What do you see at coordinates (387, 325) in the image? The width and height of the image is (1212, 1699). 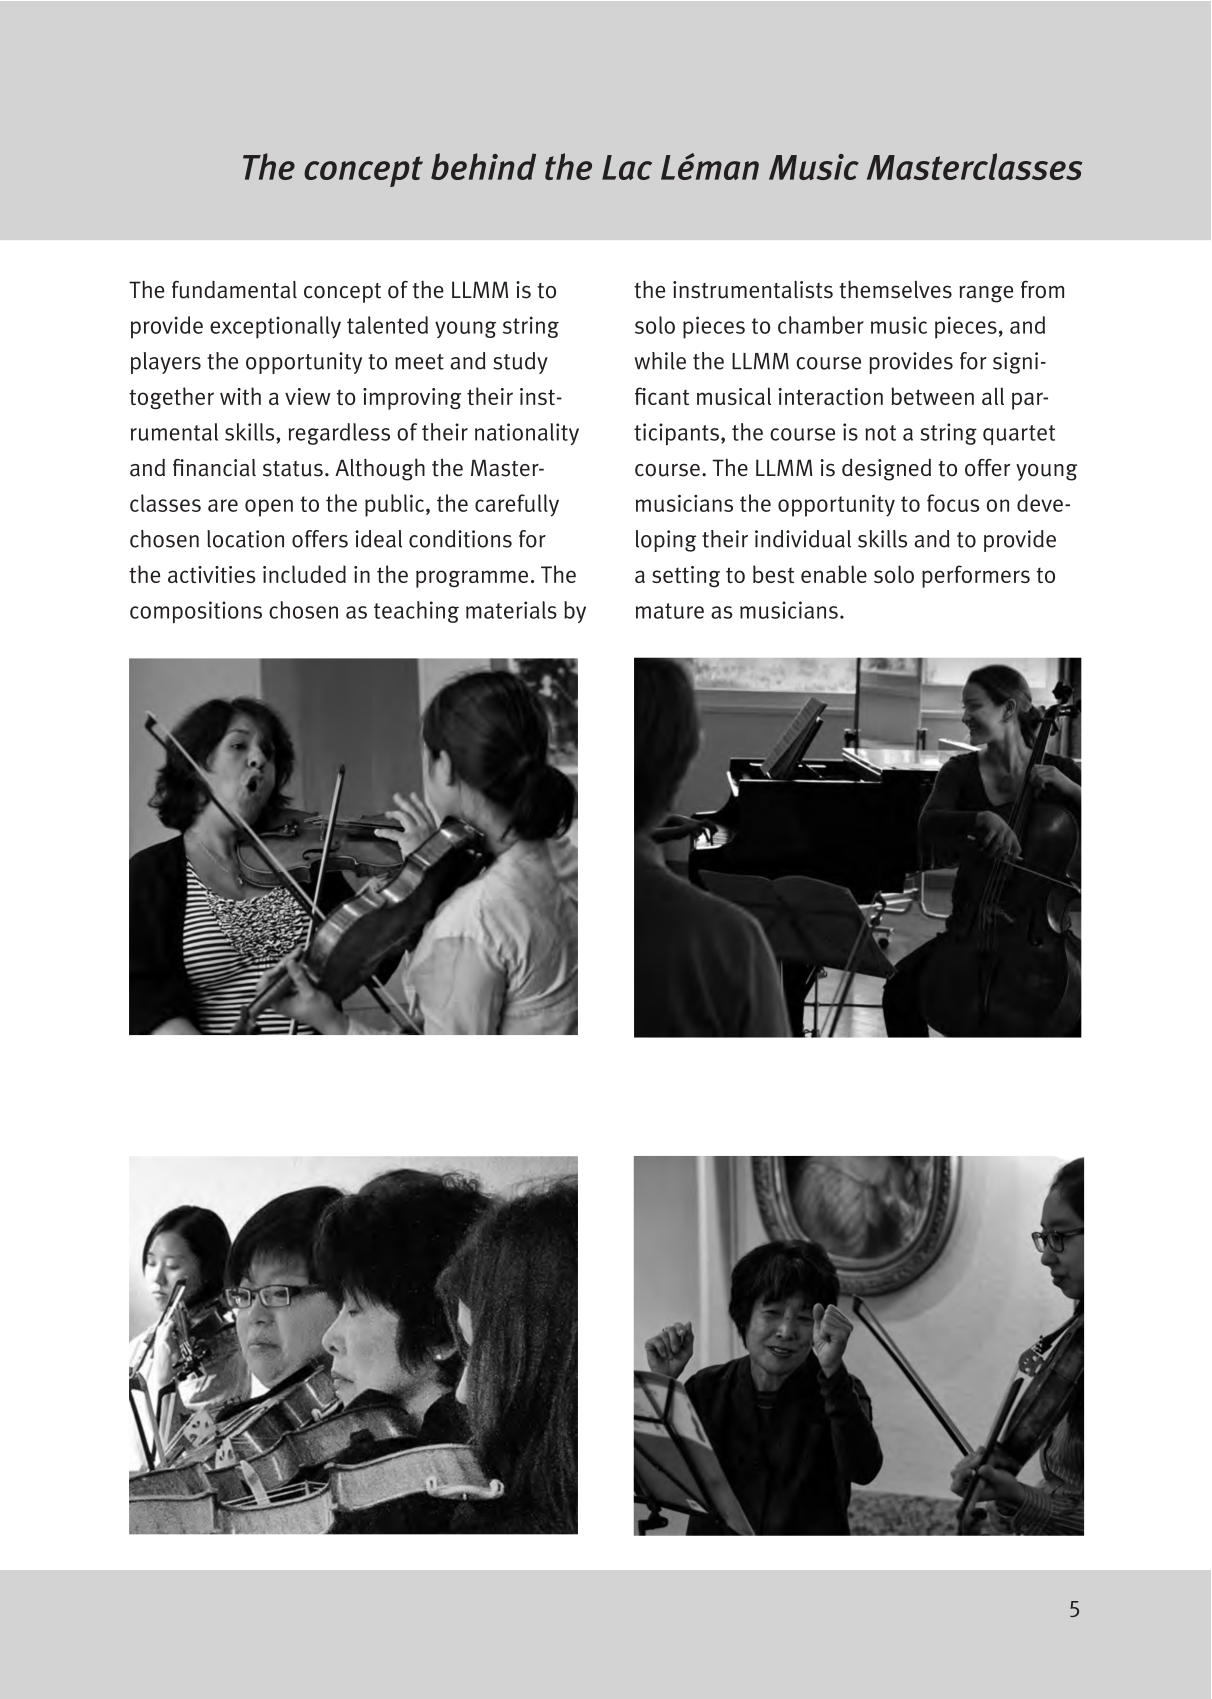 I see `talented` at bounding box center [387, 325].
